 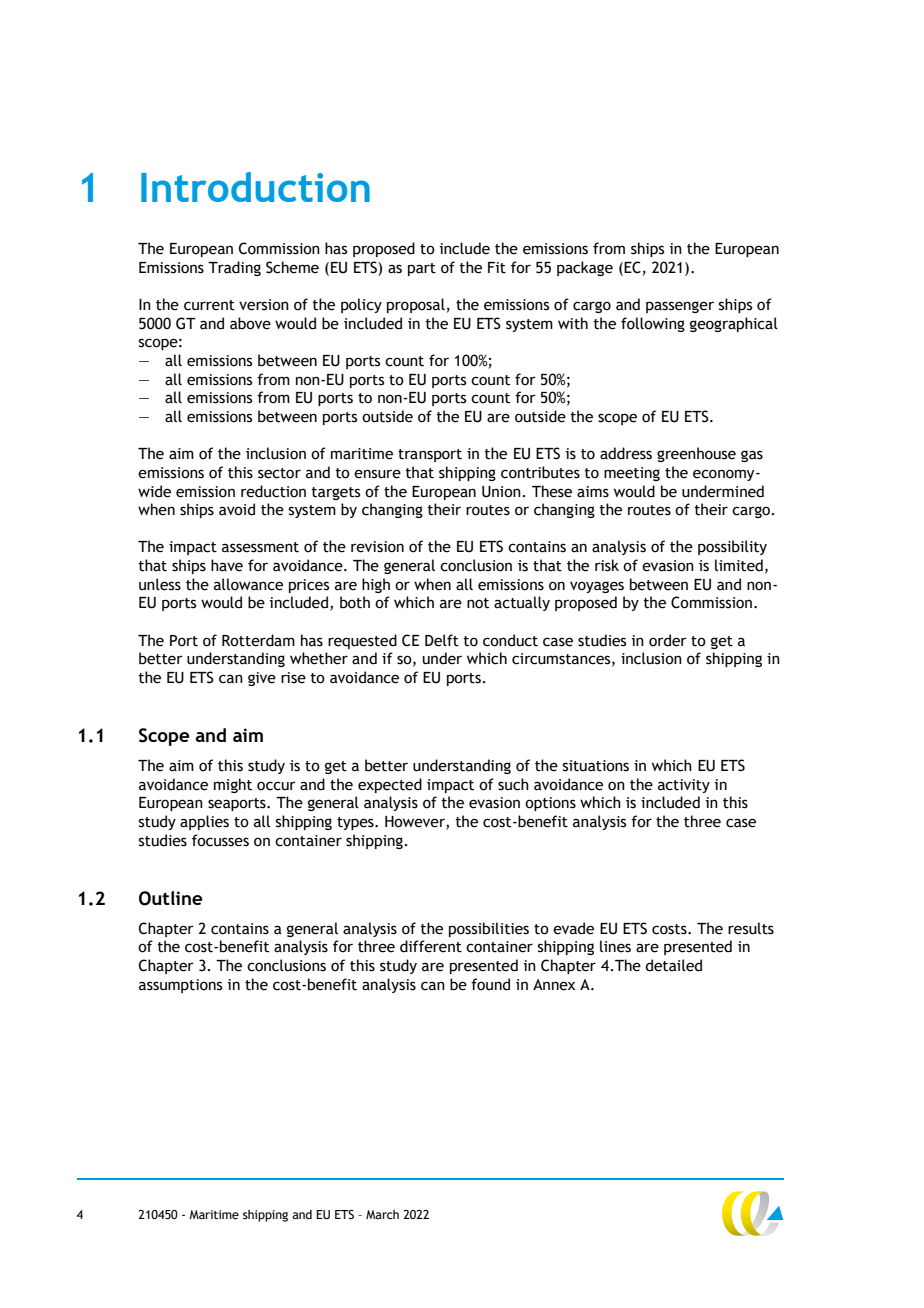 What do you see at coordinates (262, 679) in the screenshot?
I see `give` at bounding box center [262, 679].
